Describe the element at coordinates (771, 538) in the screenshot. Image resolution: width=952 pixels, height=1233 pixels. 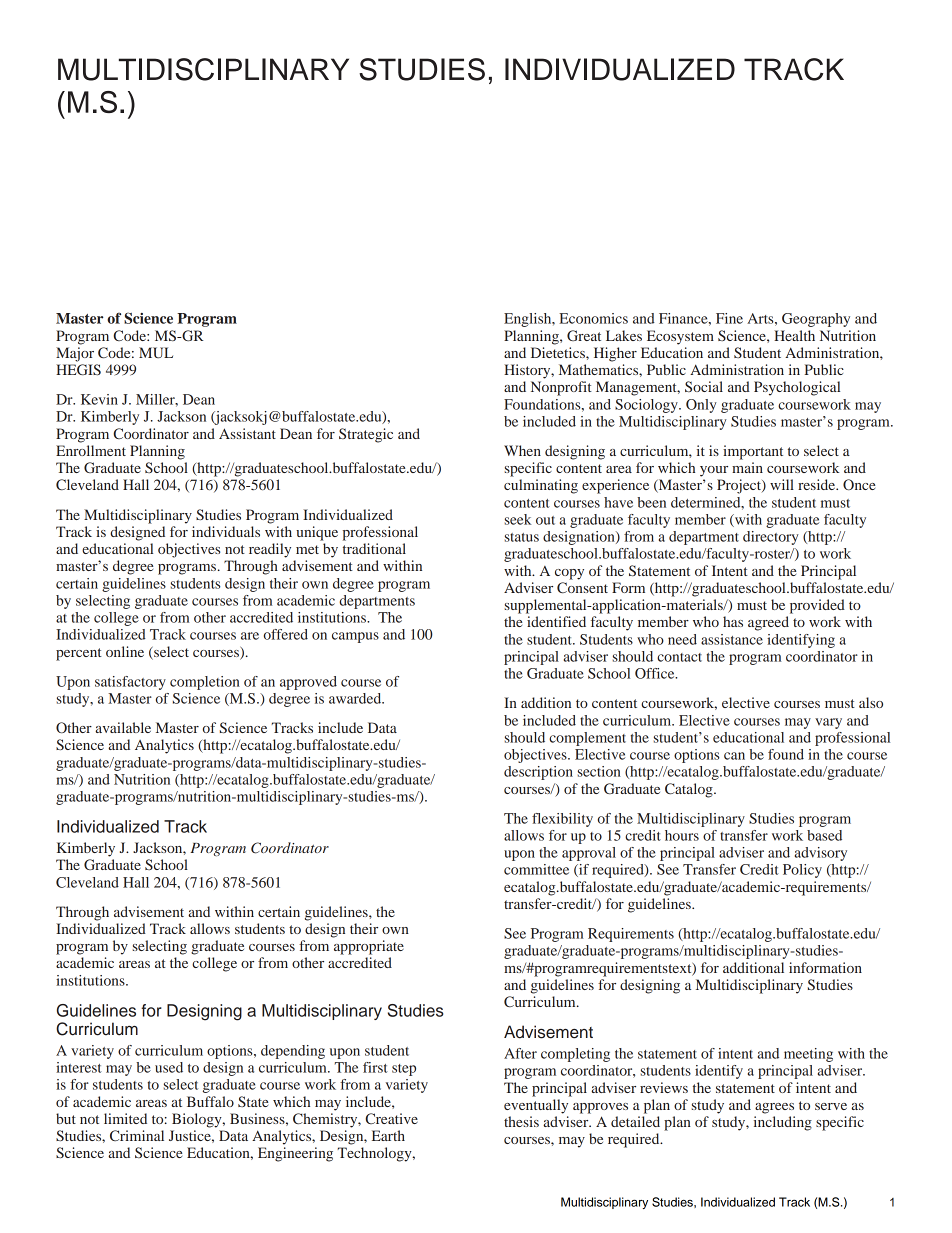
I see `directory` at that location.
